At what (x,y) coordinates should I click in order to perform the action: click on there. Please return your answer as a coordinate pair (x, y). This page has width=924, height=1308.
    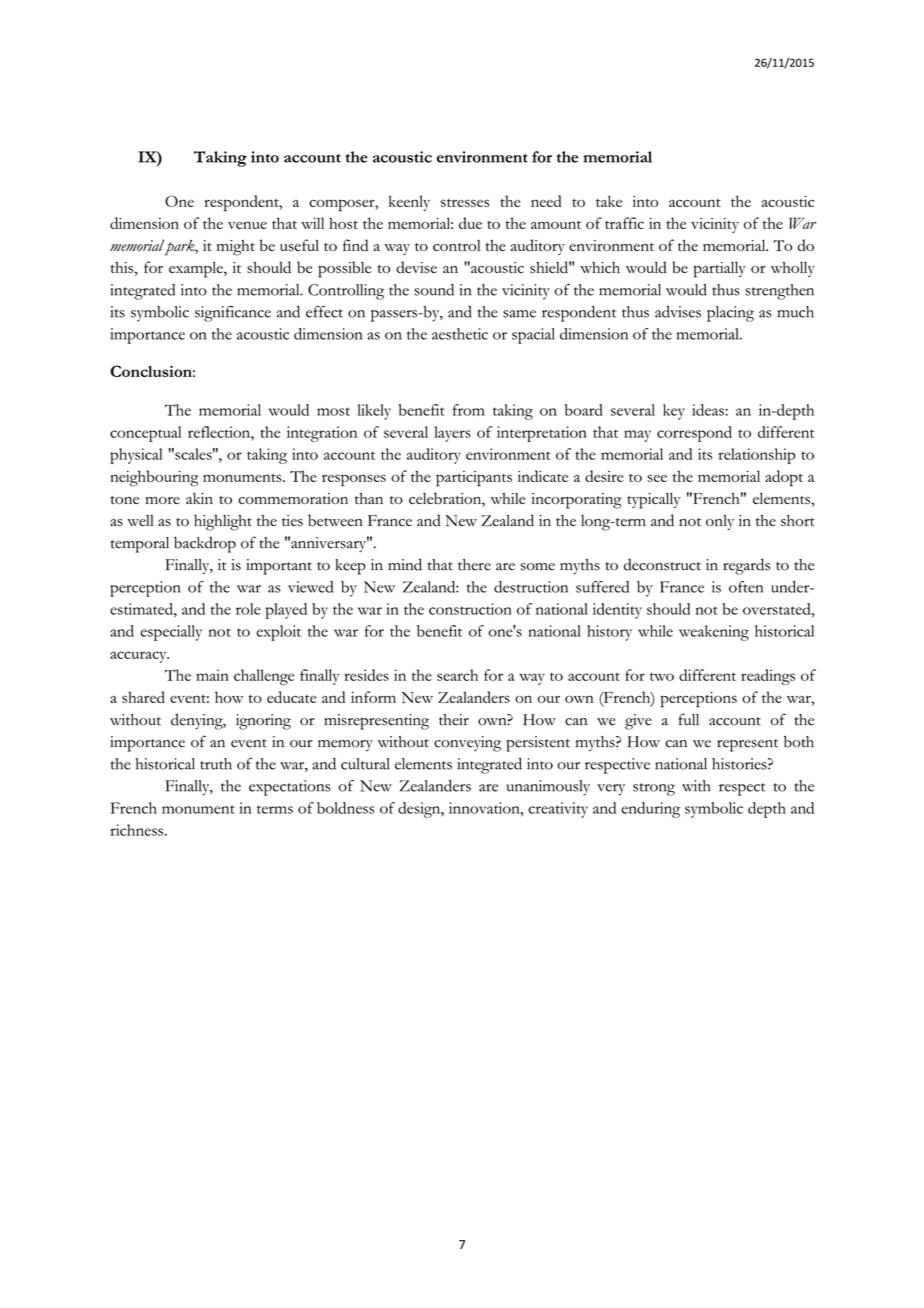
    Looking at the image, I should click on (474, 565).
